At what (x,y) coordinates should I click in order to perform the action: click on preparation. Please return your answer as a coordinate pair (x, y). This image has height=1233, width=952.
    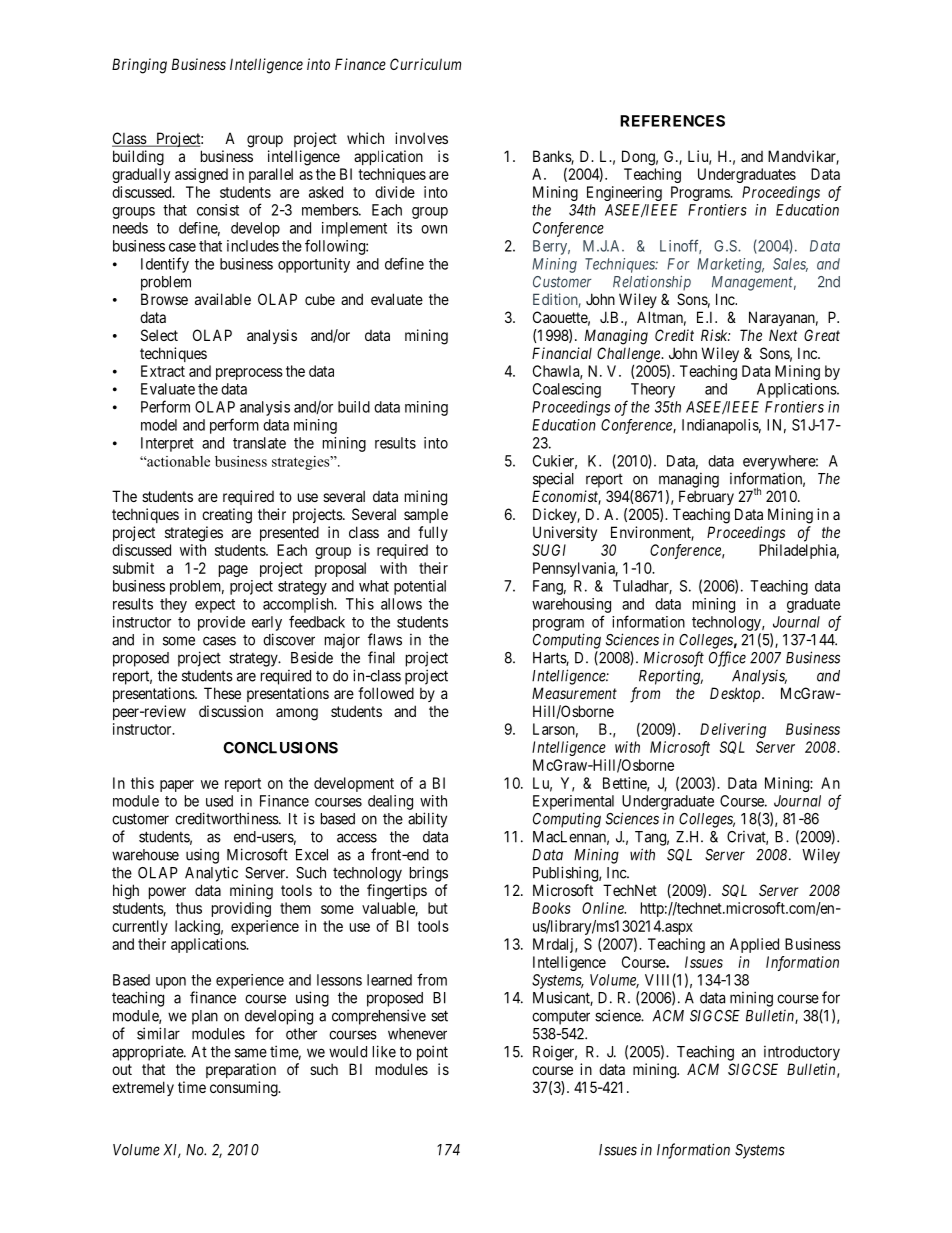
    Looking at the image, I should click on (241, 1070).
